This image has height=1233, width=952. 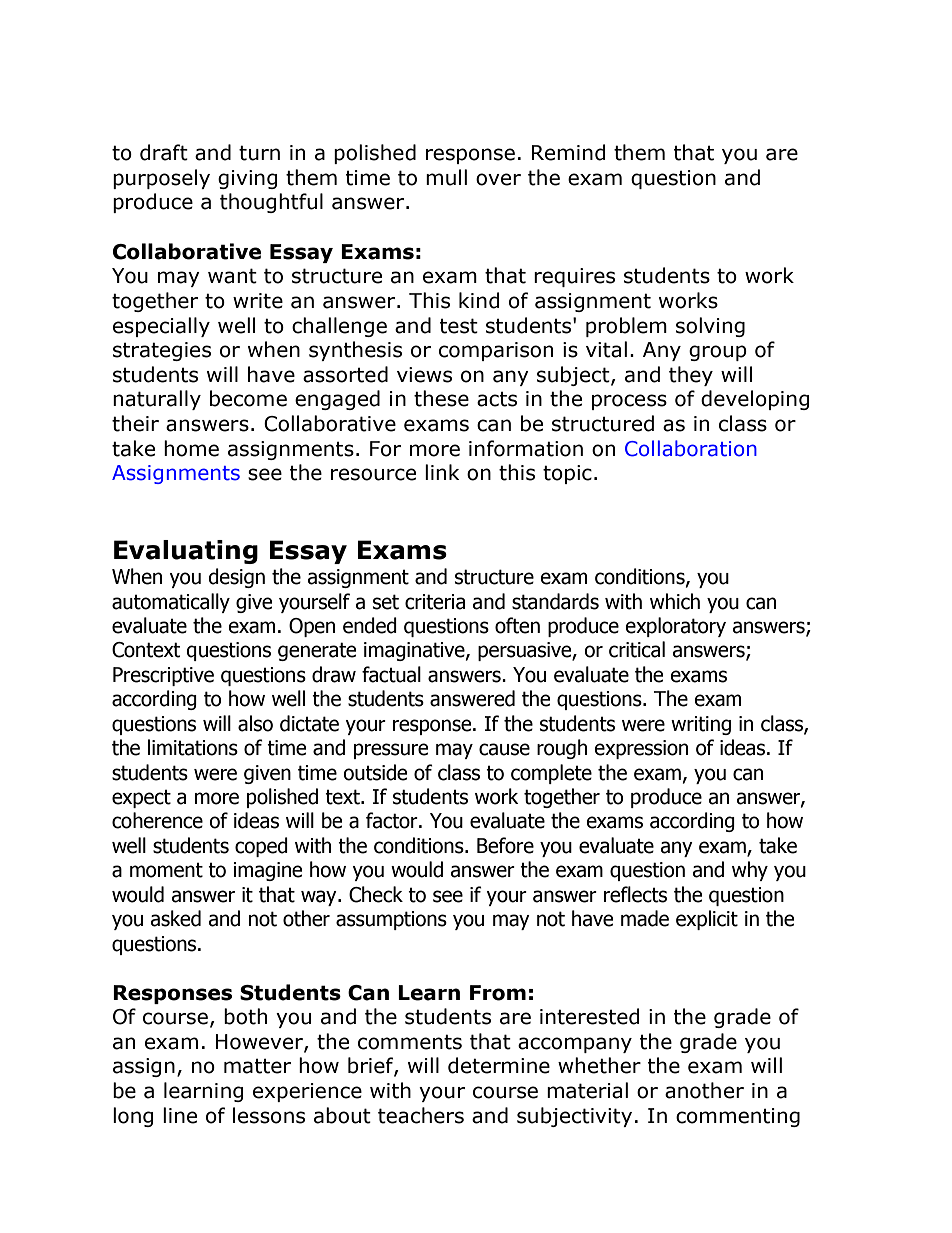 What do you see at coordinates (635, 894) in the image?
I see `reflects` at bounding box center [635, 894].
